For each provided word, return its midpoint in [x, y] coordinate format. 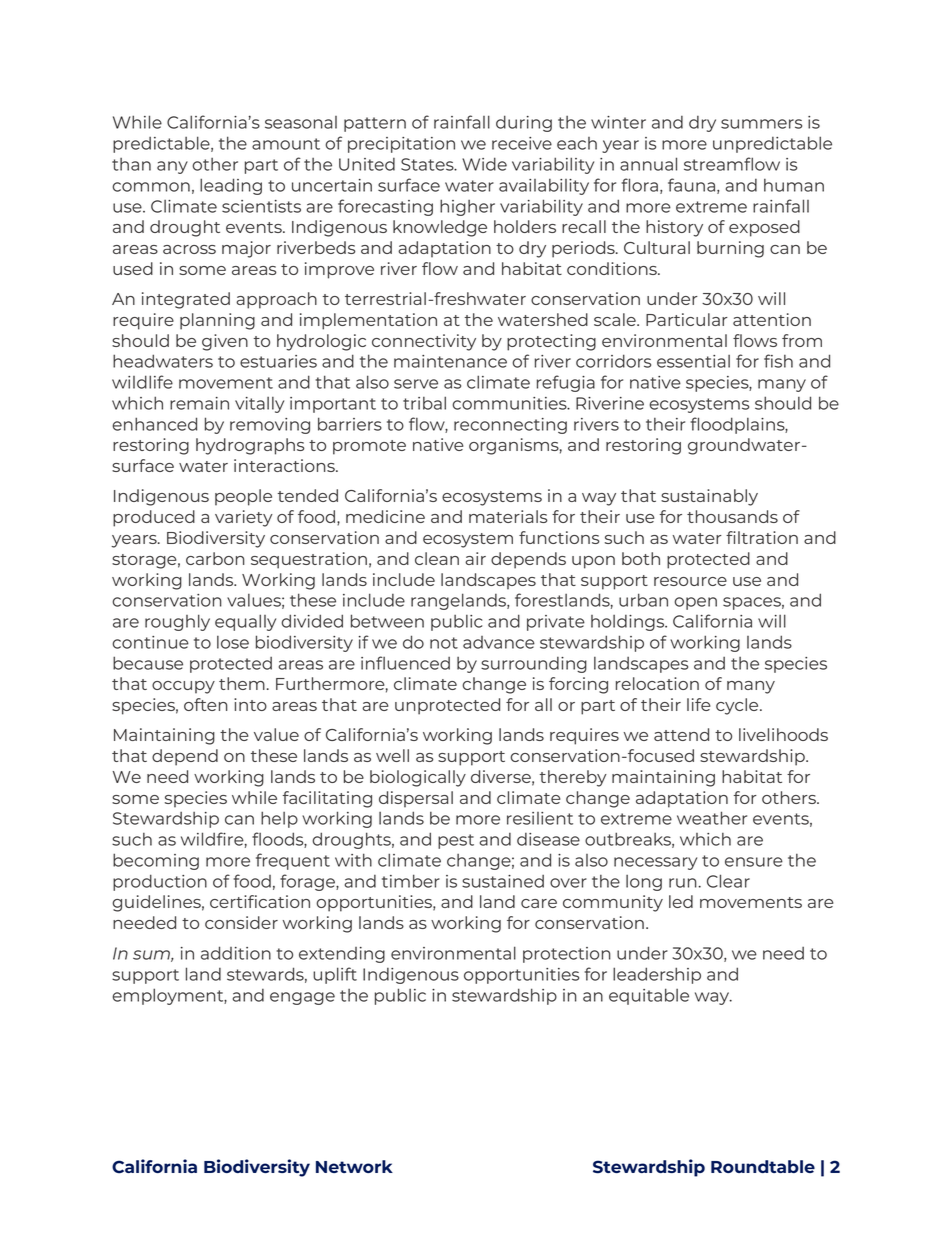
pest [456, 841]
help [279, 819]
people [243, 497]
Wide [484, 164]
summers [761, 124]
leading [231, 186]
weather [712, 818]
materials [508, 516]
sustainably [709, 497]
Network [354, 1166]
